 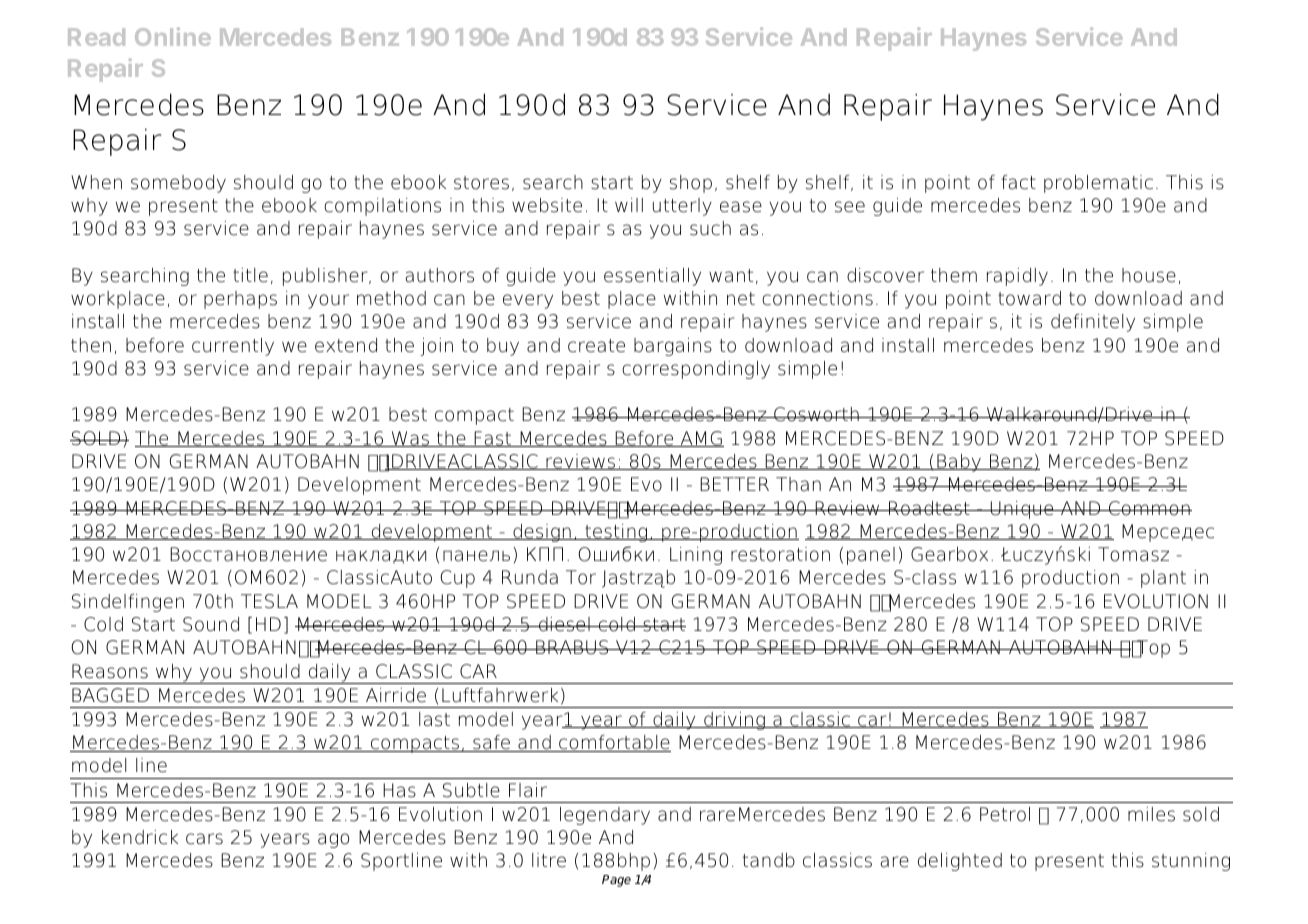 I want to click on plant, so click(x=1163, y=579).
